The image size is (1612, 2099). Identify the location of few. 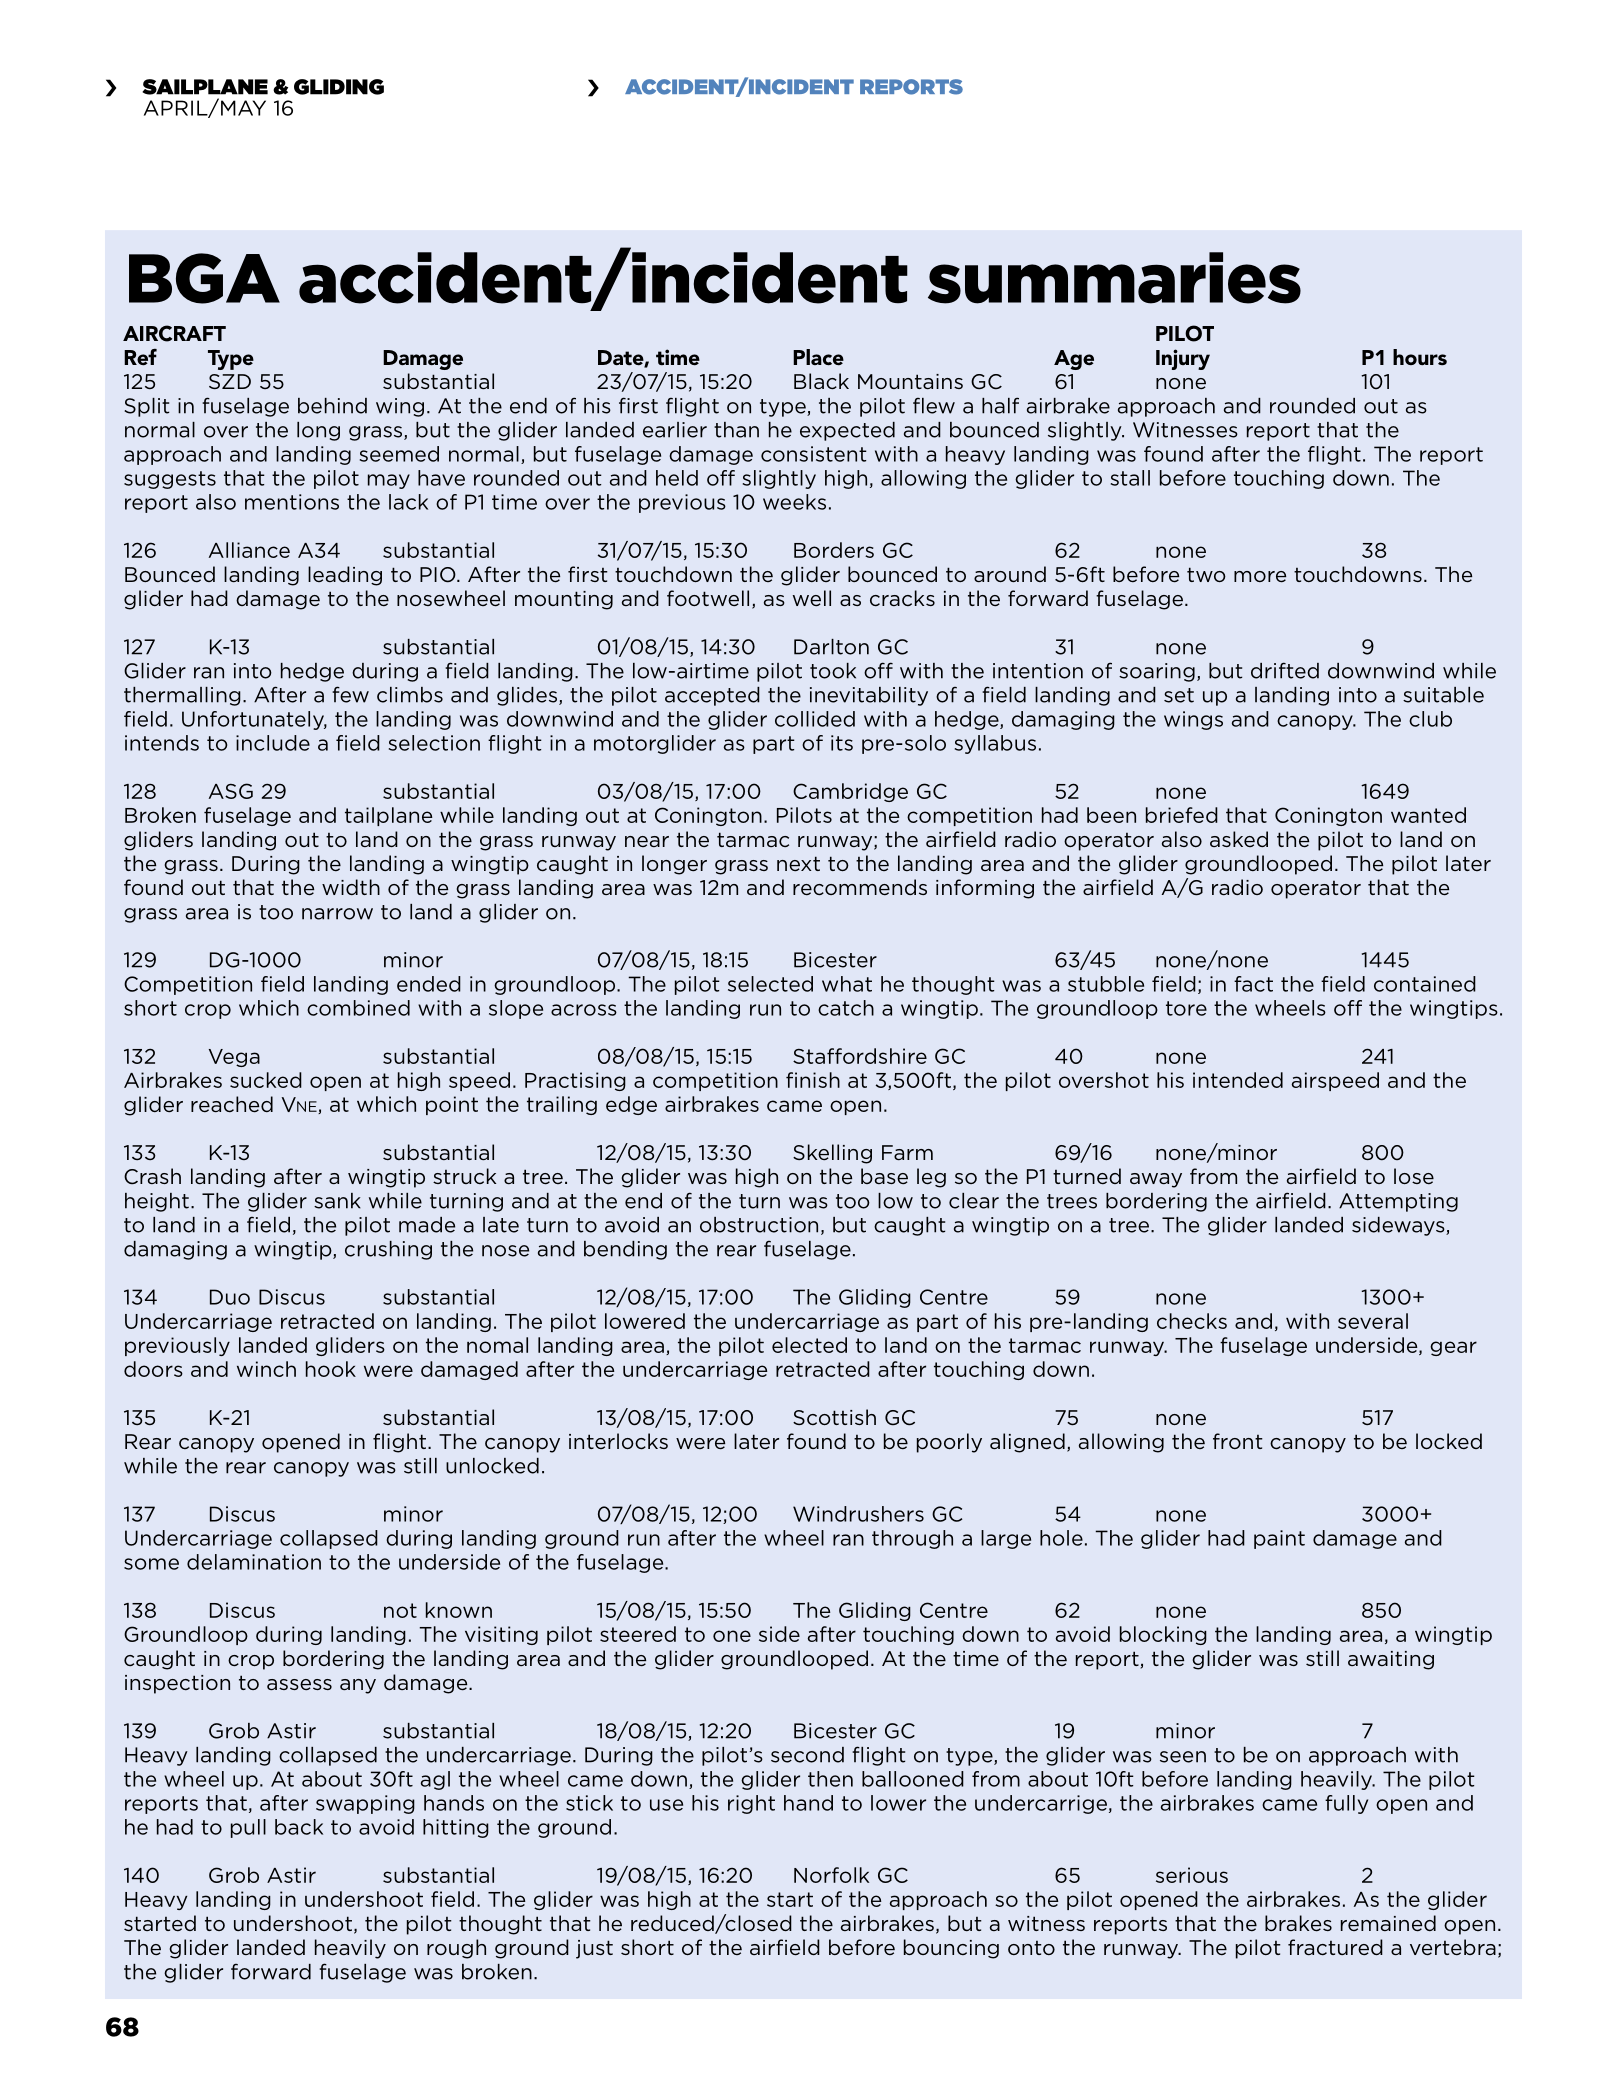
(350, 694).
